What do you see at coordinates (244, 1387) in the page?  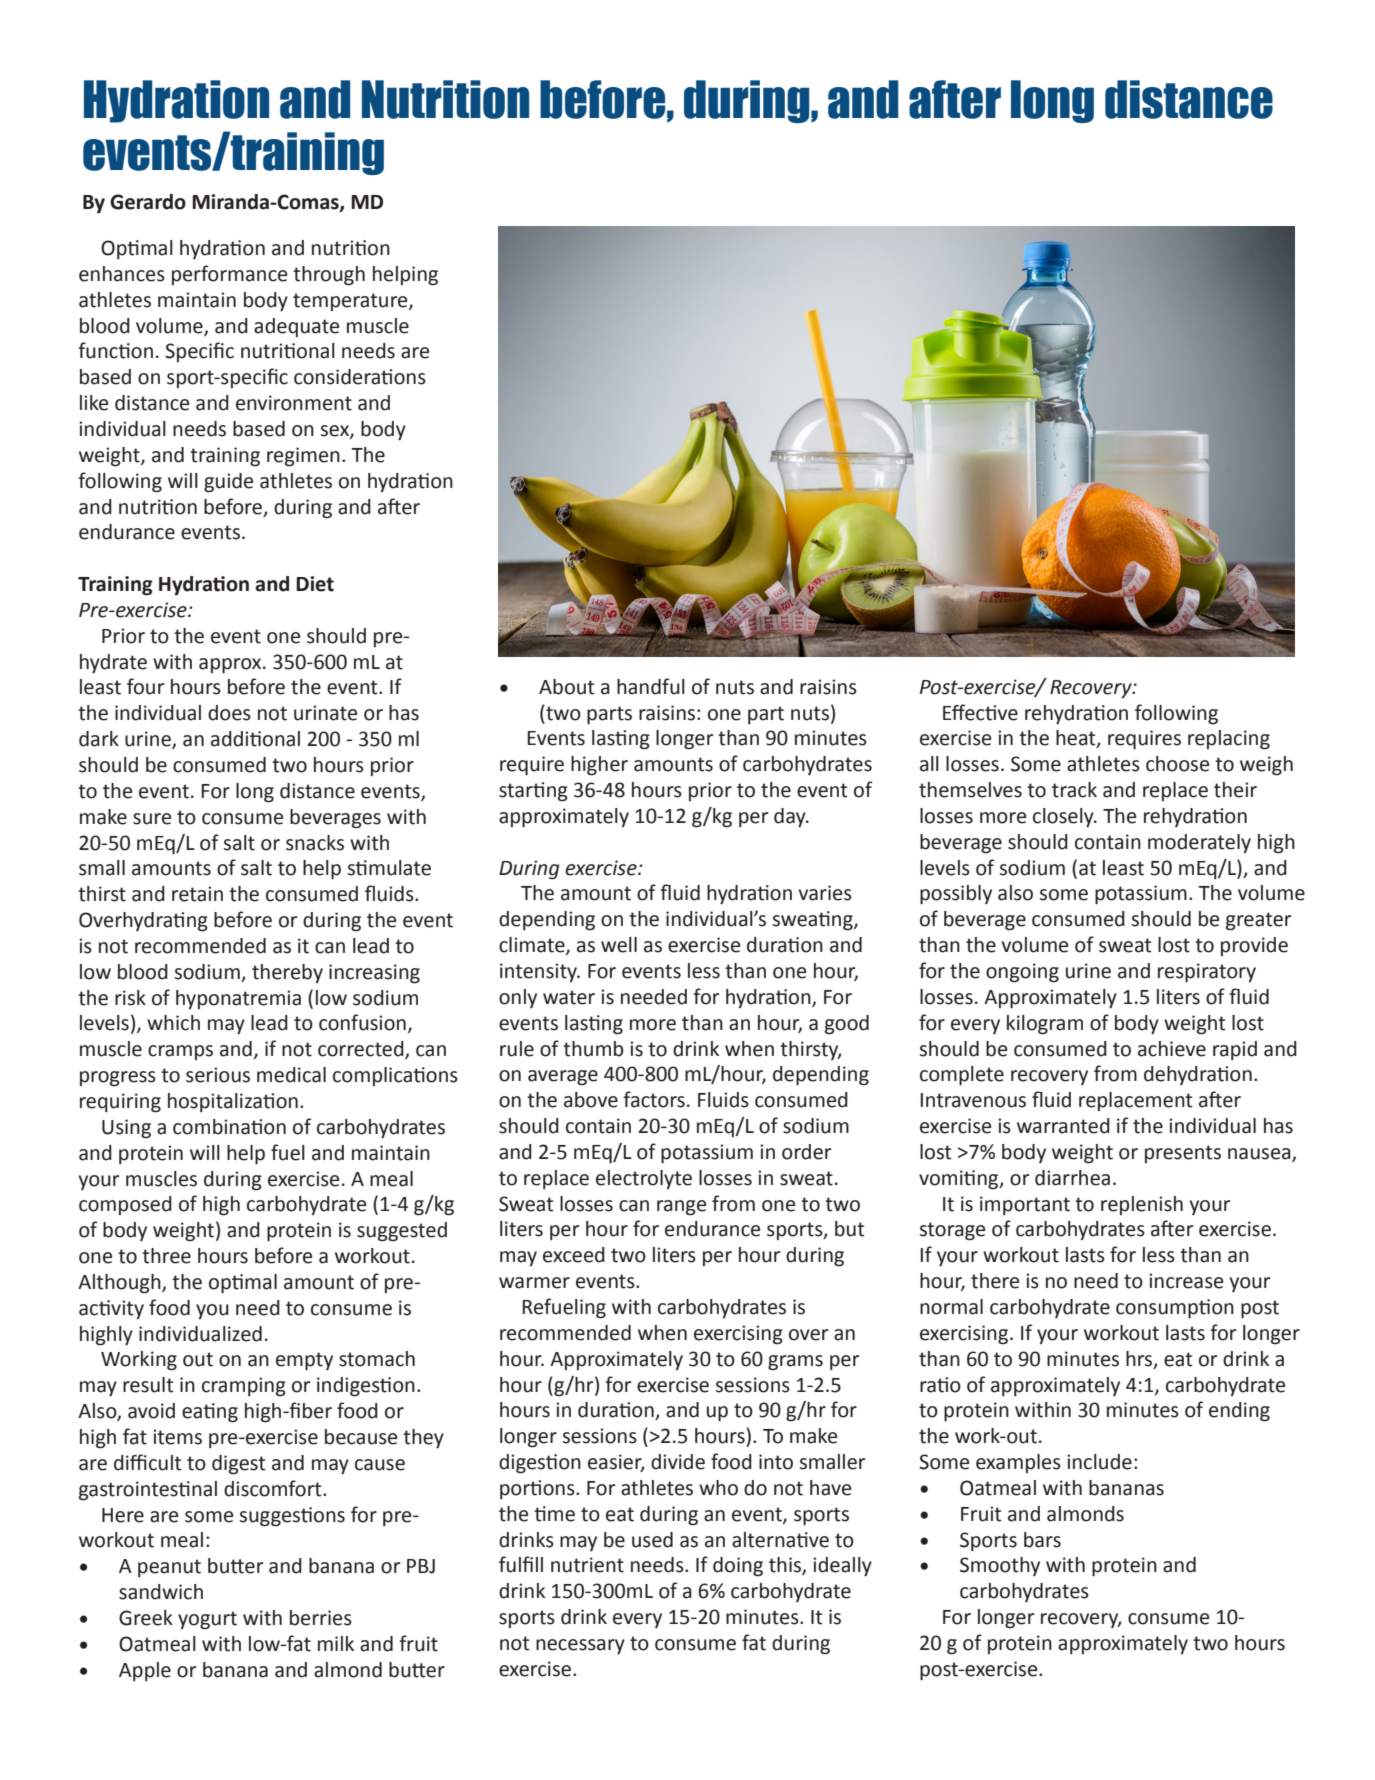 I see `cramping` at bounding box center [244, 1387].
